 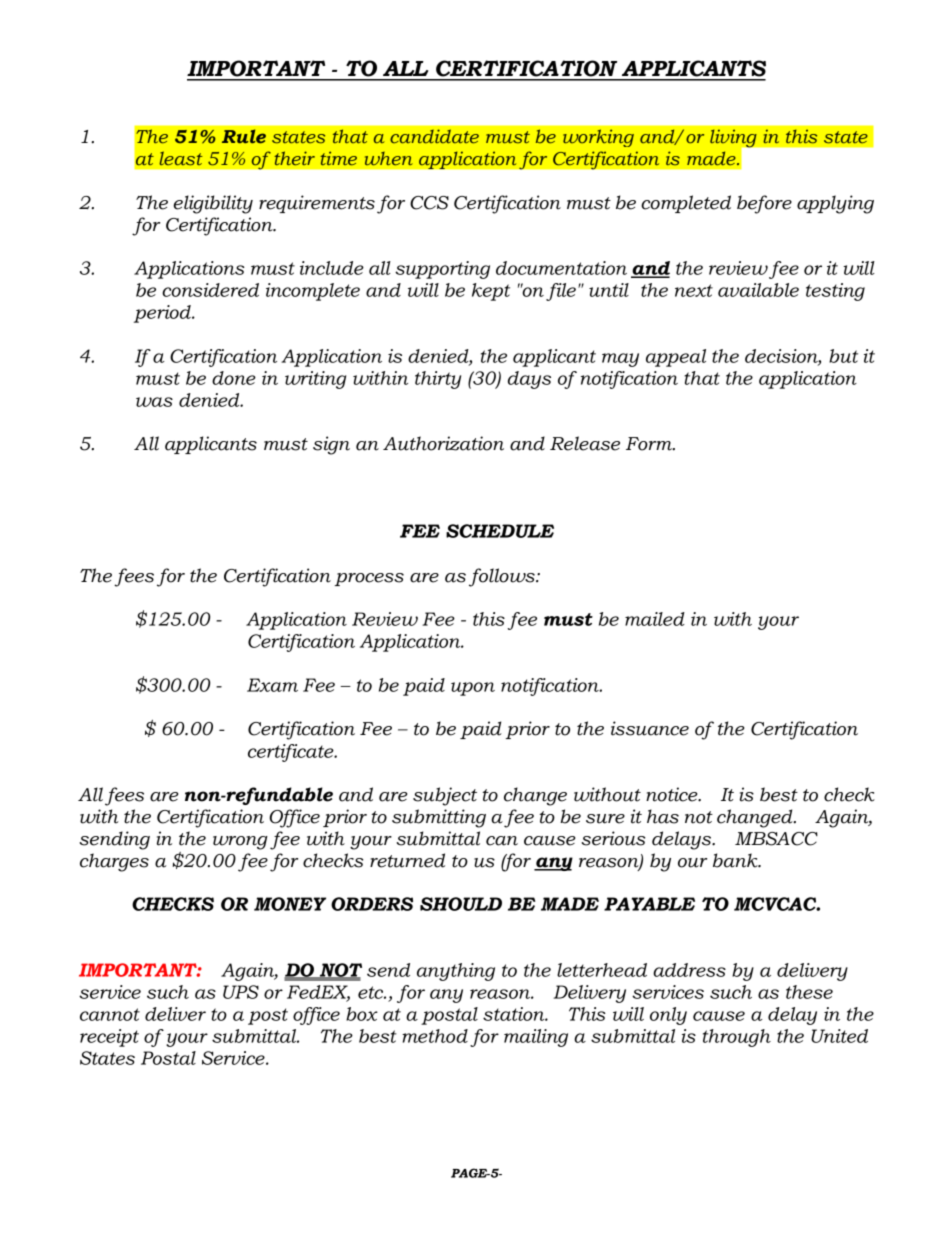 I want to click on UPS, so click(x=241, y=992).
